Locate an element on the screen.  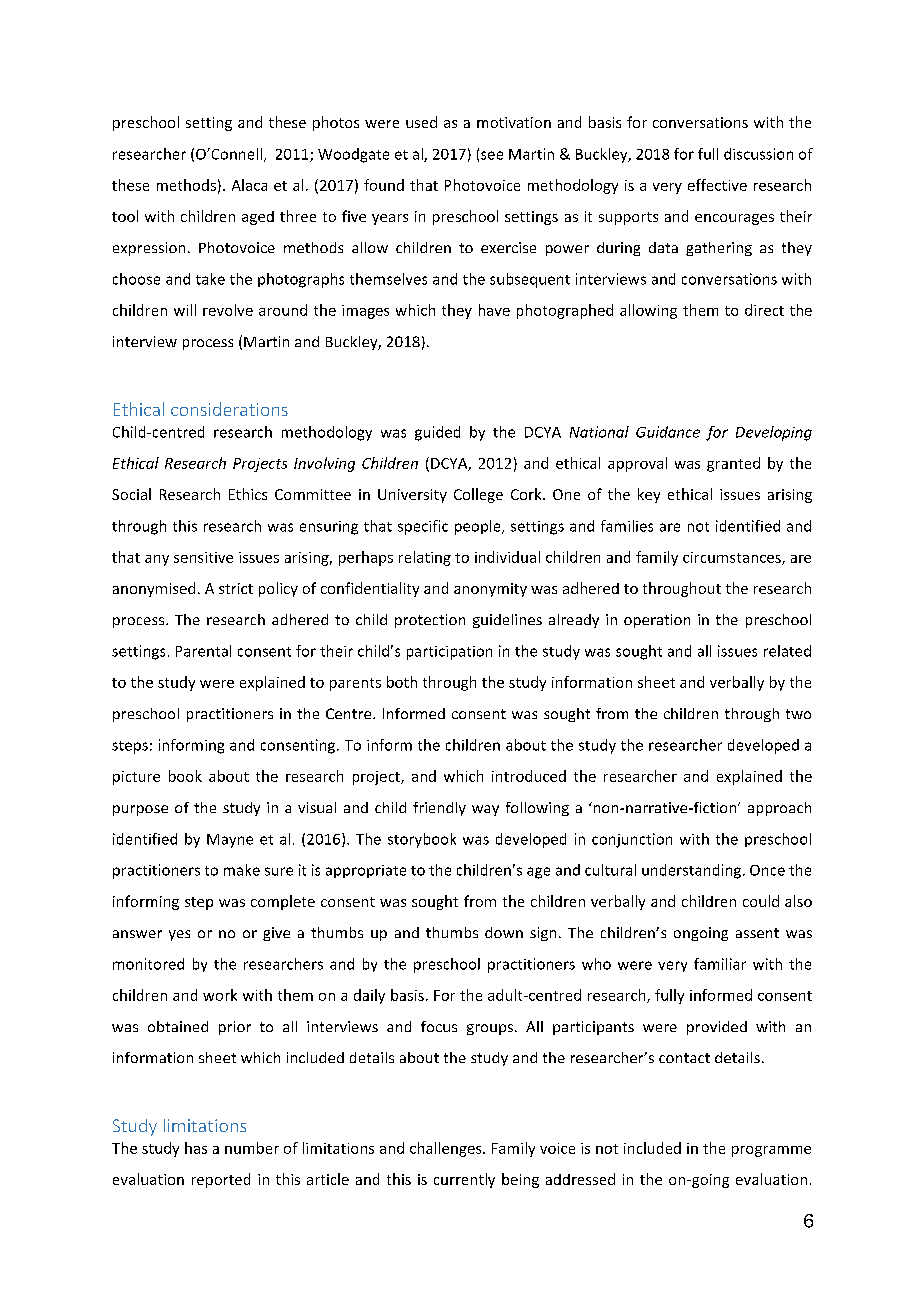
Parental is located at coordinates (203, 651).
